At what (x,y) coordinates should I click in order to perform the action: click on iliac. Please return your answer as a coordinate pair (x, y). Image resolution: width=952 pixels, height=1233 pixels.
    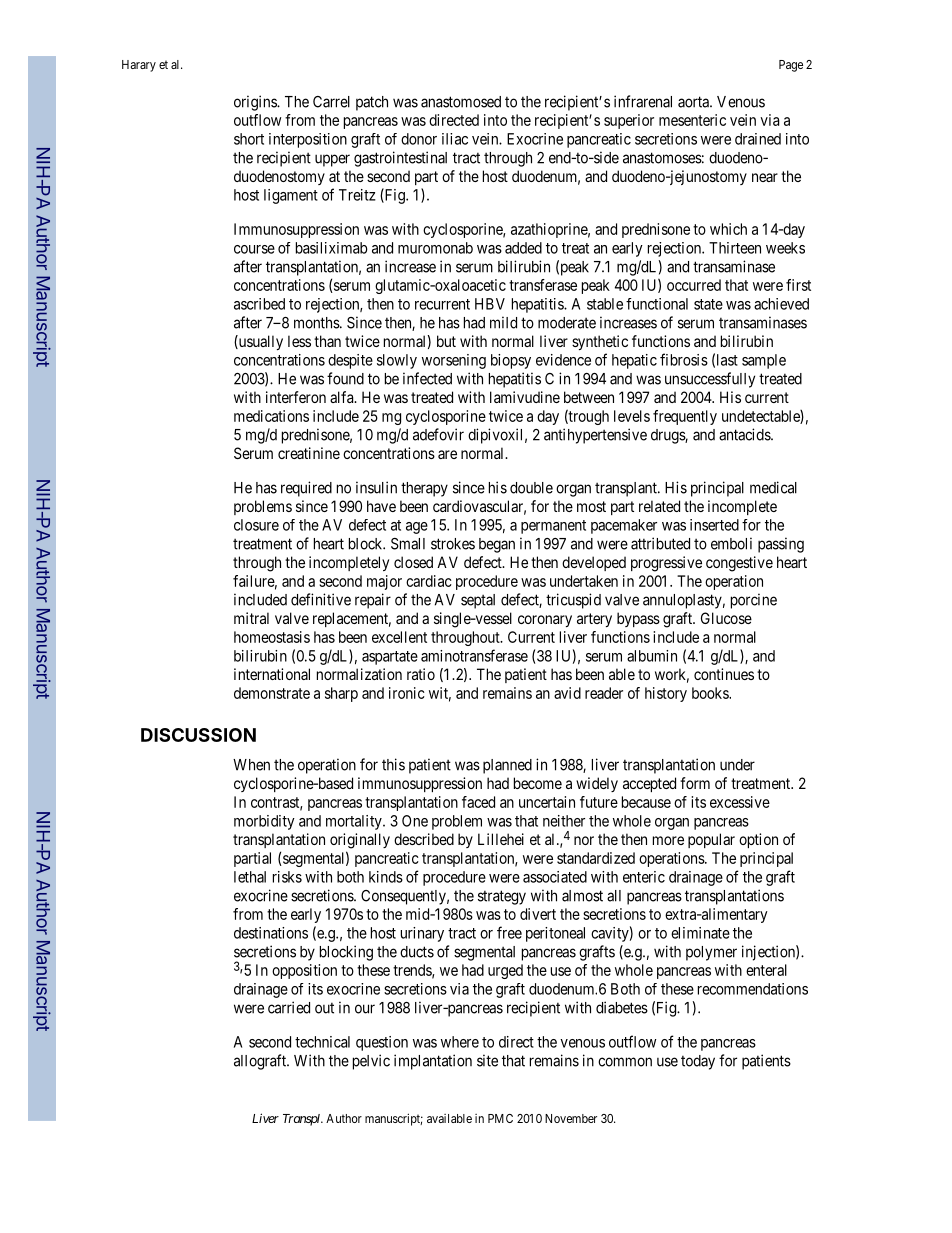
    Looking at the image, I should click on (455, 139).
